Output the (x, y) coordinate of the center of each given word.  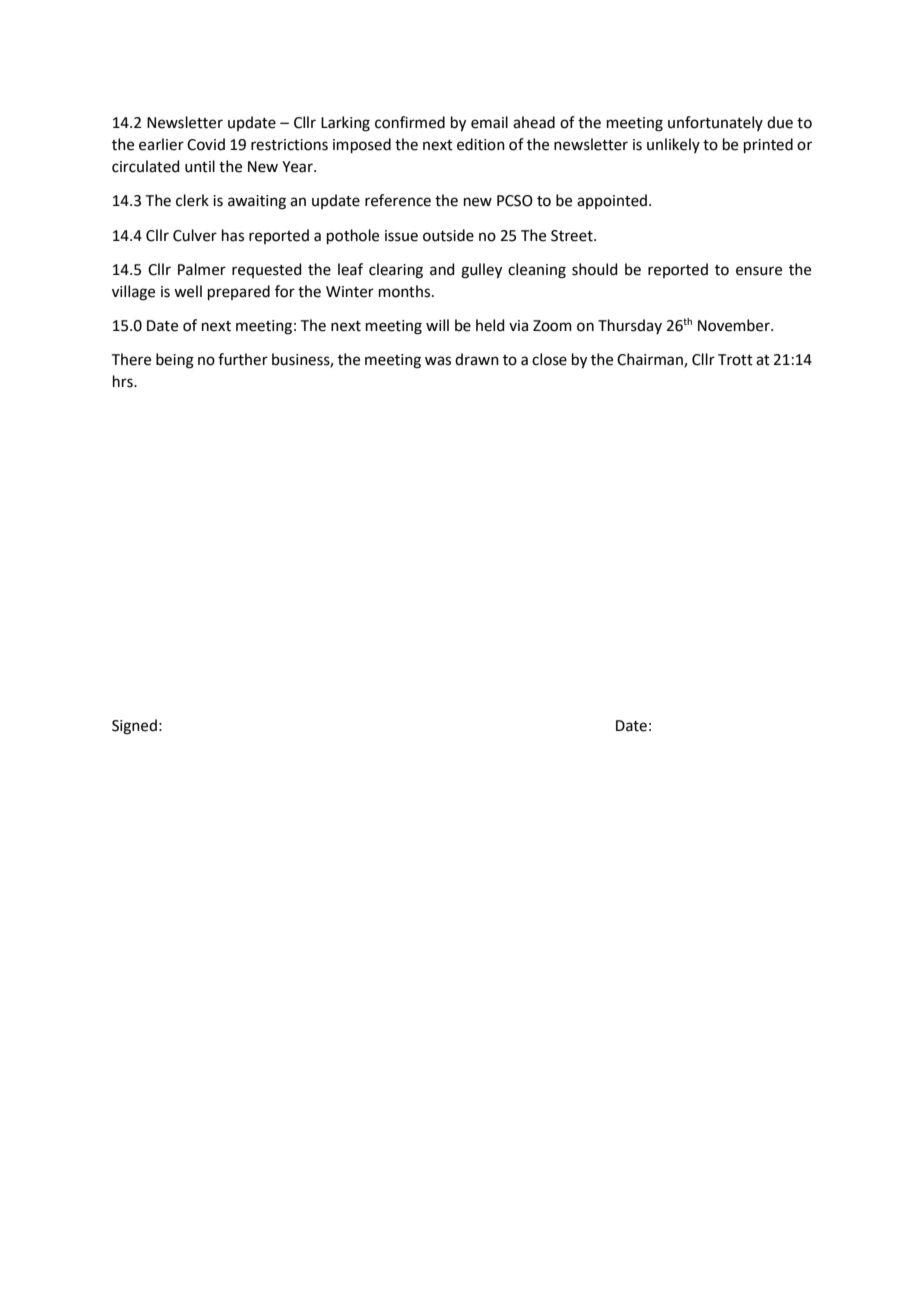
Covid (206, 144)
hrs (124, 381)
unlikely (673, 145)
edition (481, 144)
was (438, 361)
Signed (134, 727)
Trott (735, 360)
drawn (477, 359)
